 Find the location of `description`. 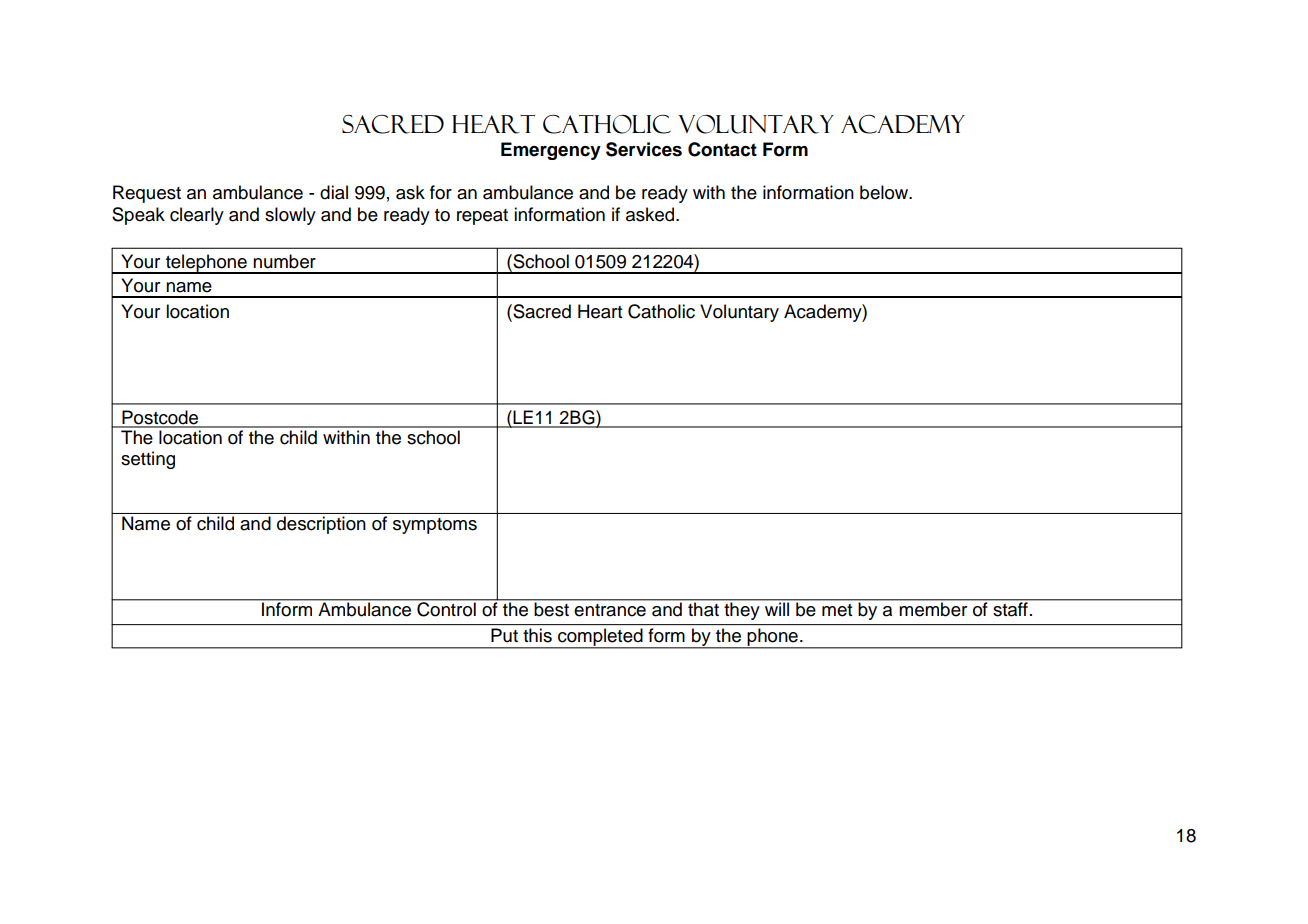

description is located at coordinates (321, 525).
